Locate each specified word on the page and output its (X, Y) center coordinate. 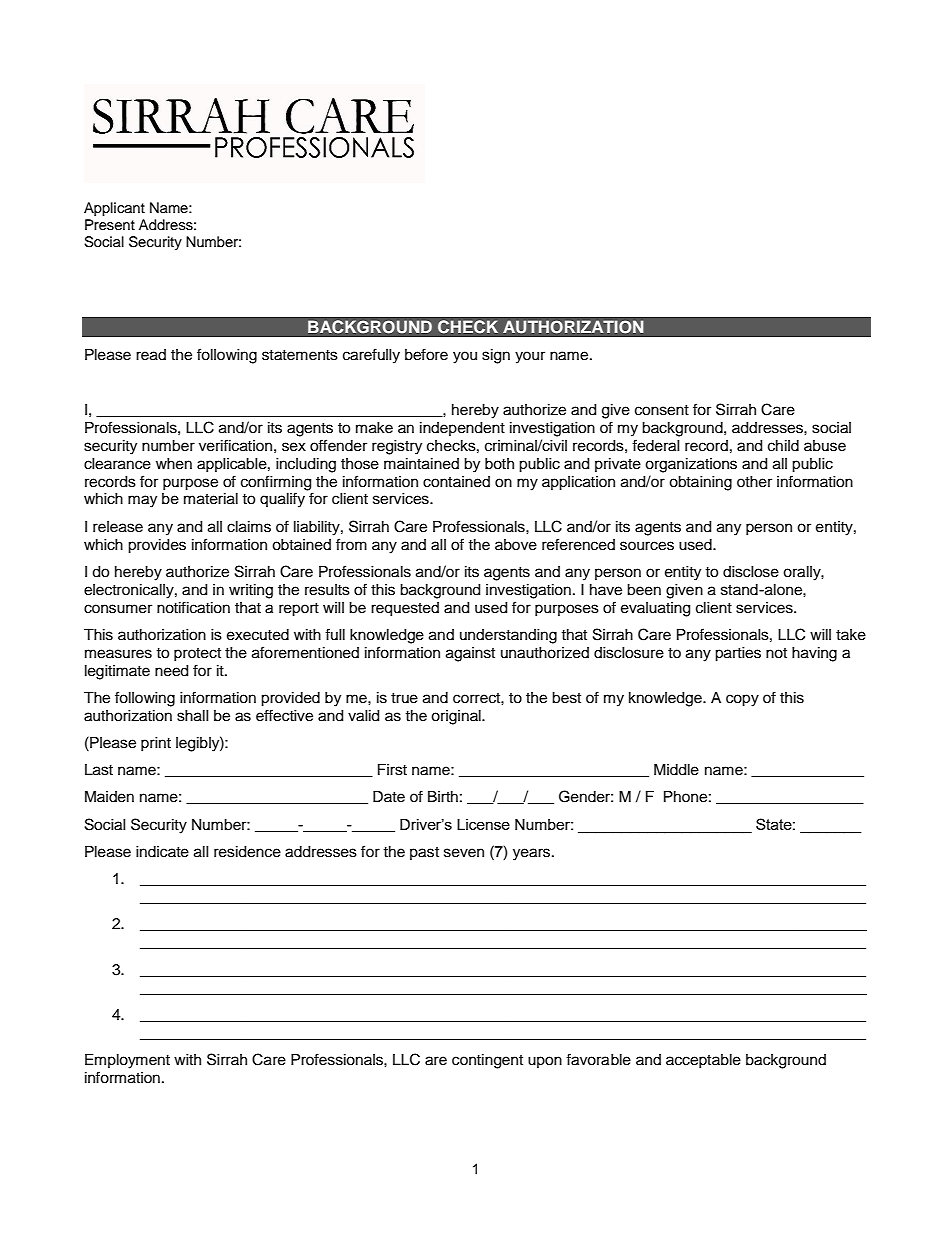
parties (738, 654)
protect (197, 654)
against (470, 654)
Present (110, 225)
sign (496, 356)
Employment (127, 1061)
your (530, 357)
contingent (487, 1061)
